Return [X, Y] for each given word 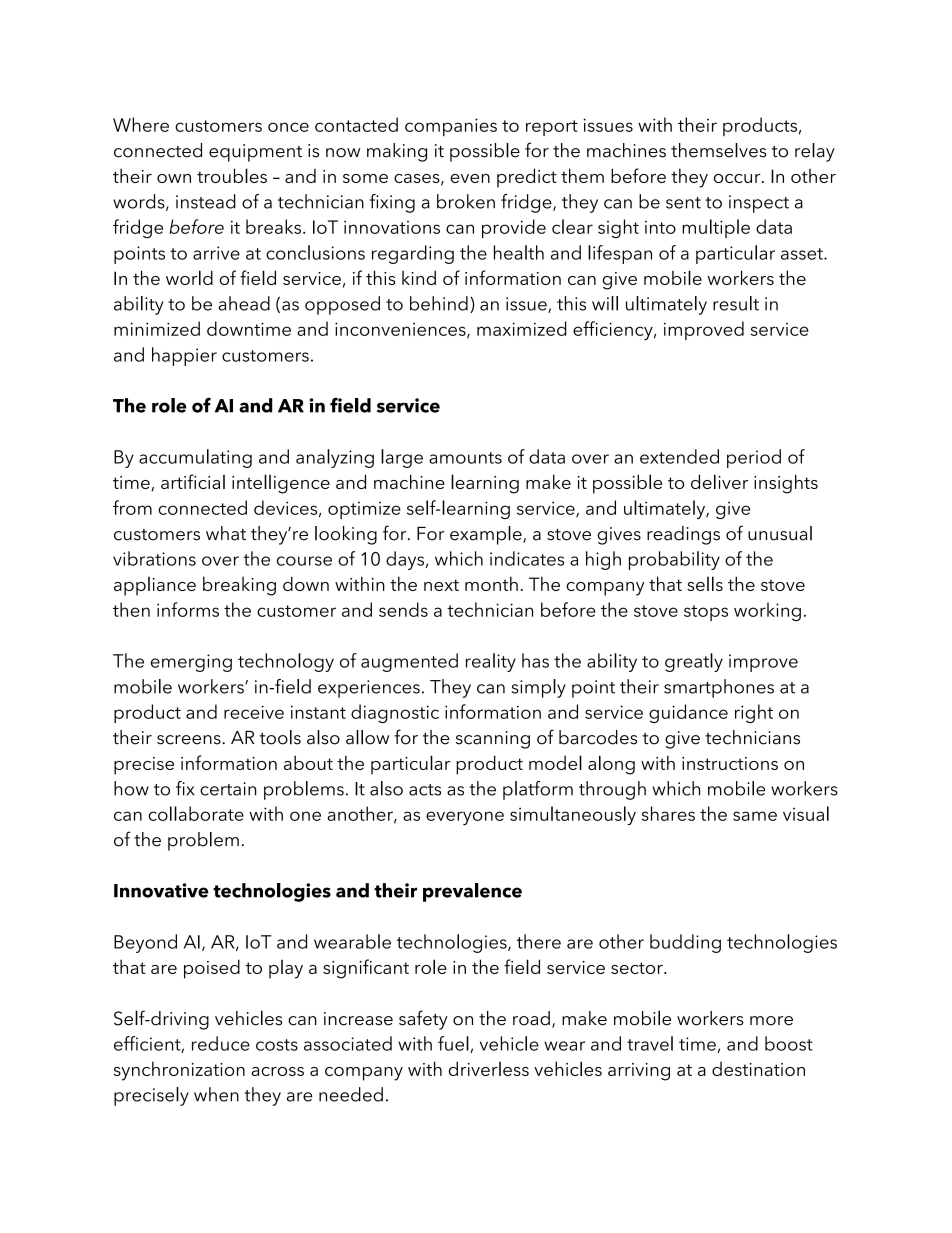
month [491, 583]
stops [706, 613]
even [470, 178]
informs [188, 609]
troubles [232, 175]
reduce [221, 1043]
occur [738, 178]
